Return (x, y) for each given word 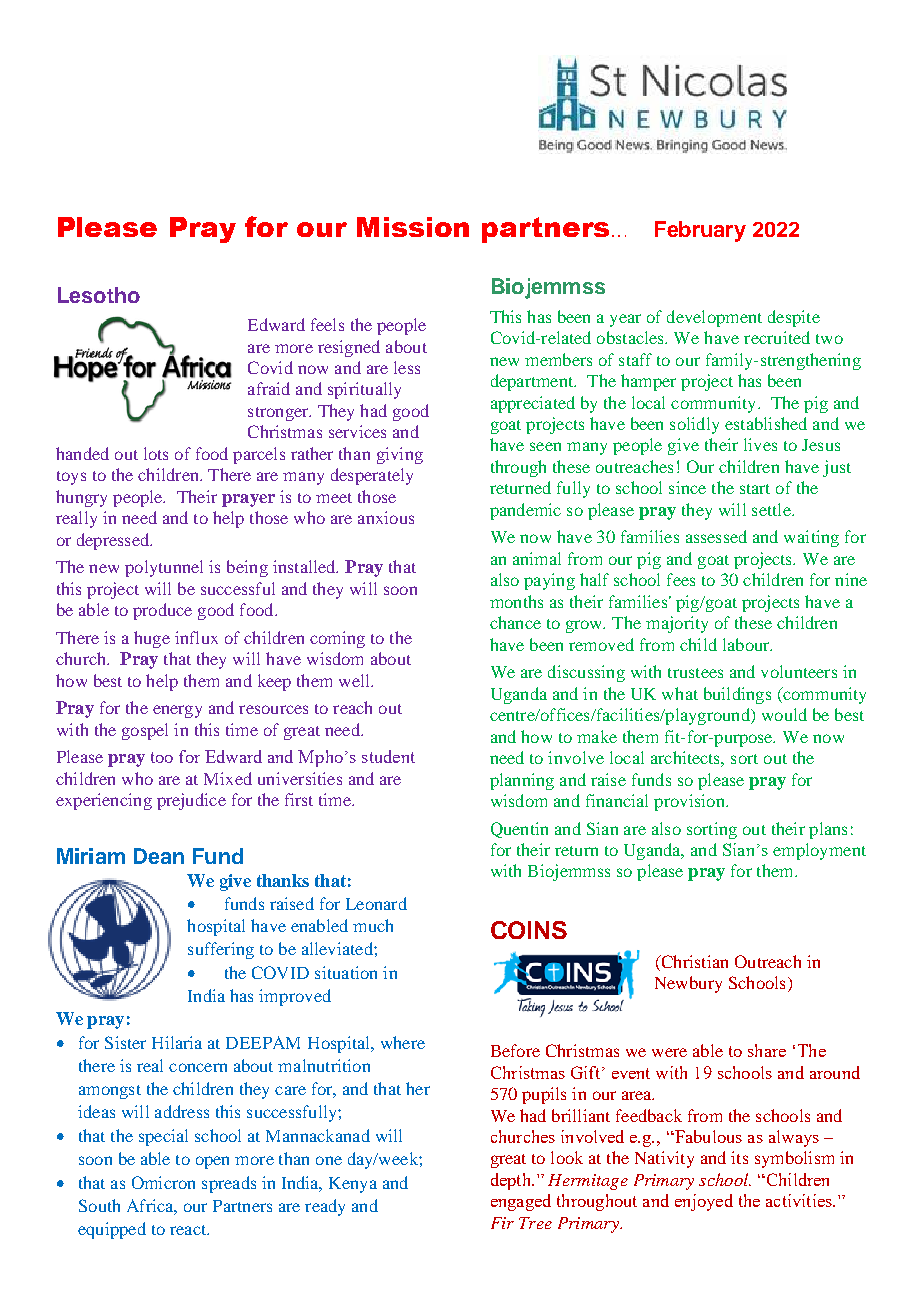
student (388, 756)
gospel (145, 731)
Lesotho (99, 295)
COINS (529, 930)
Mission (413, 227)
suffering (221, 950)
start (755, 489)
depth (512, 1181)
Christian (693, 961)
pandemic (525, 511)
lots (156, 453)
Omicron (163, 1182)
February (700, 231)
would (784, 714)
